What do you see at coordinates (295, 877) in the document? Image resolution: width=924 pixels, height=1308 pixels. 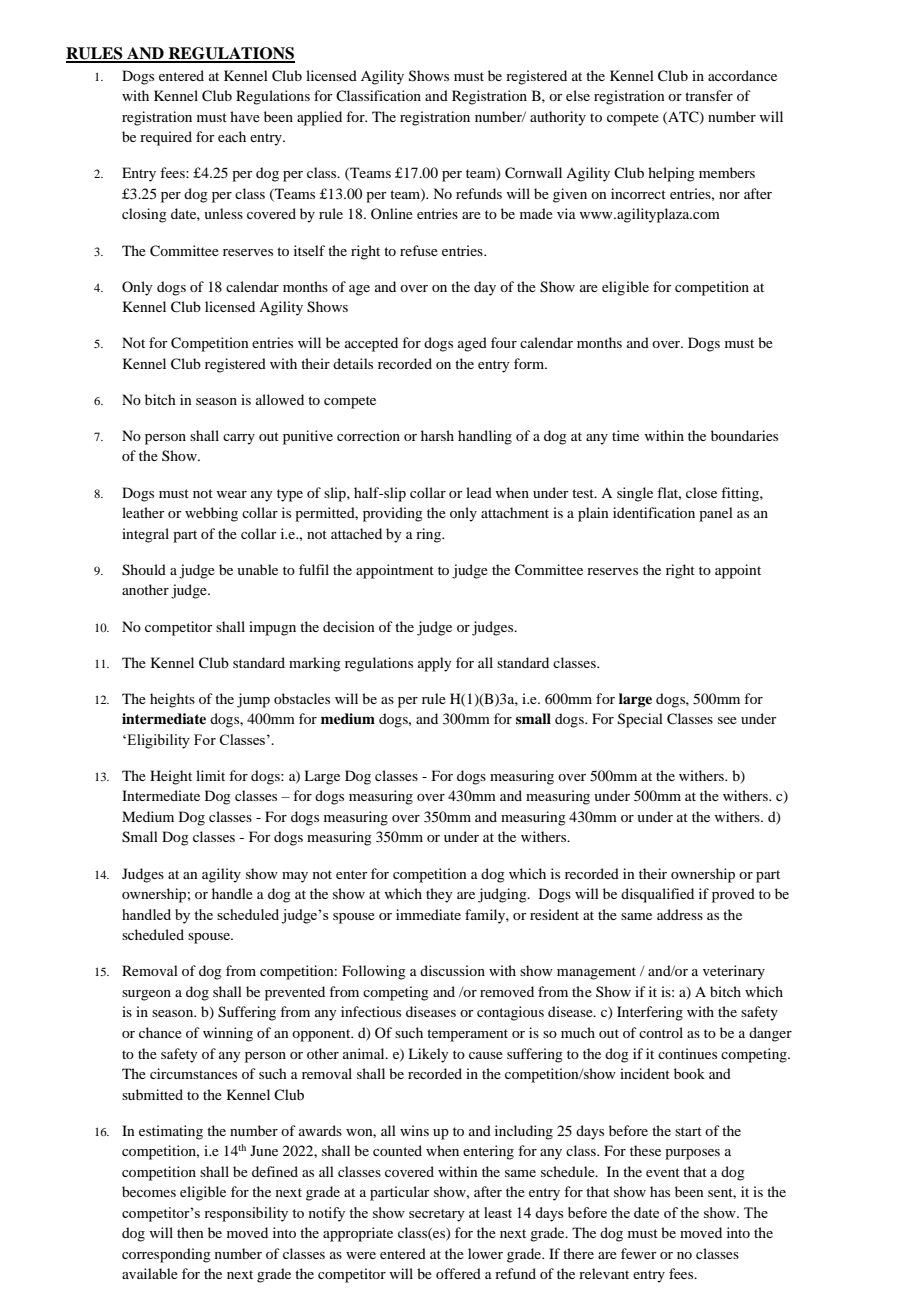 I see `may` at bounding box center [295, 877].
